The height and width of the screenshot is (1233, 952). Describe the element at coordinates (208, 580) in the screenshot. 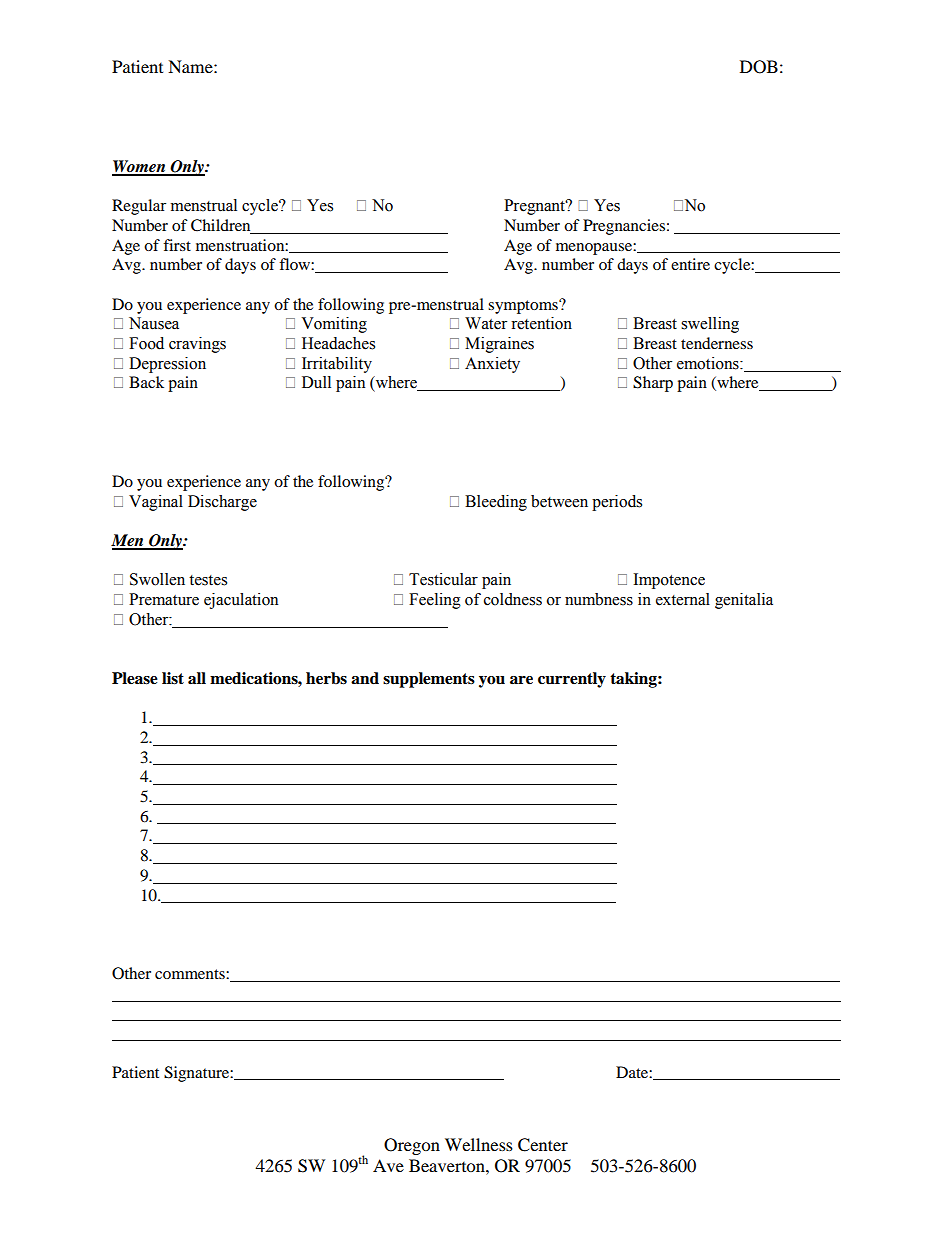

I see `testes` at that location.
